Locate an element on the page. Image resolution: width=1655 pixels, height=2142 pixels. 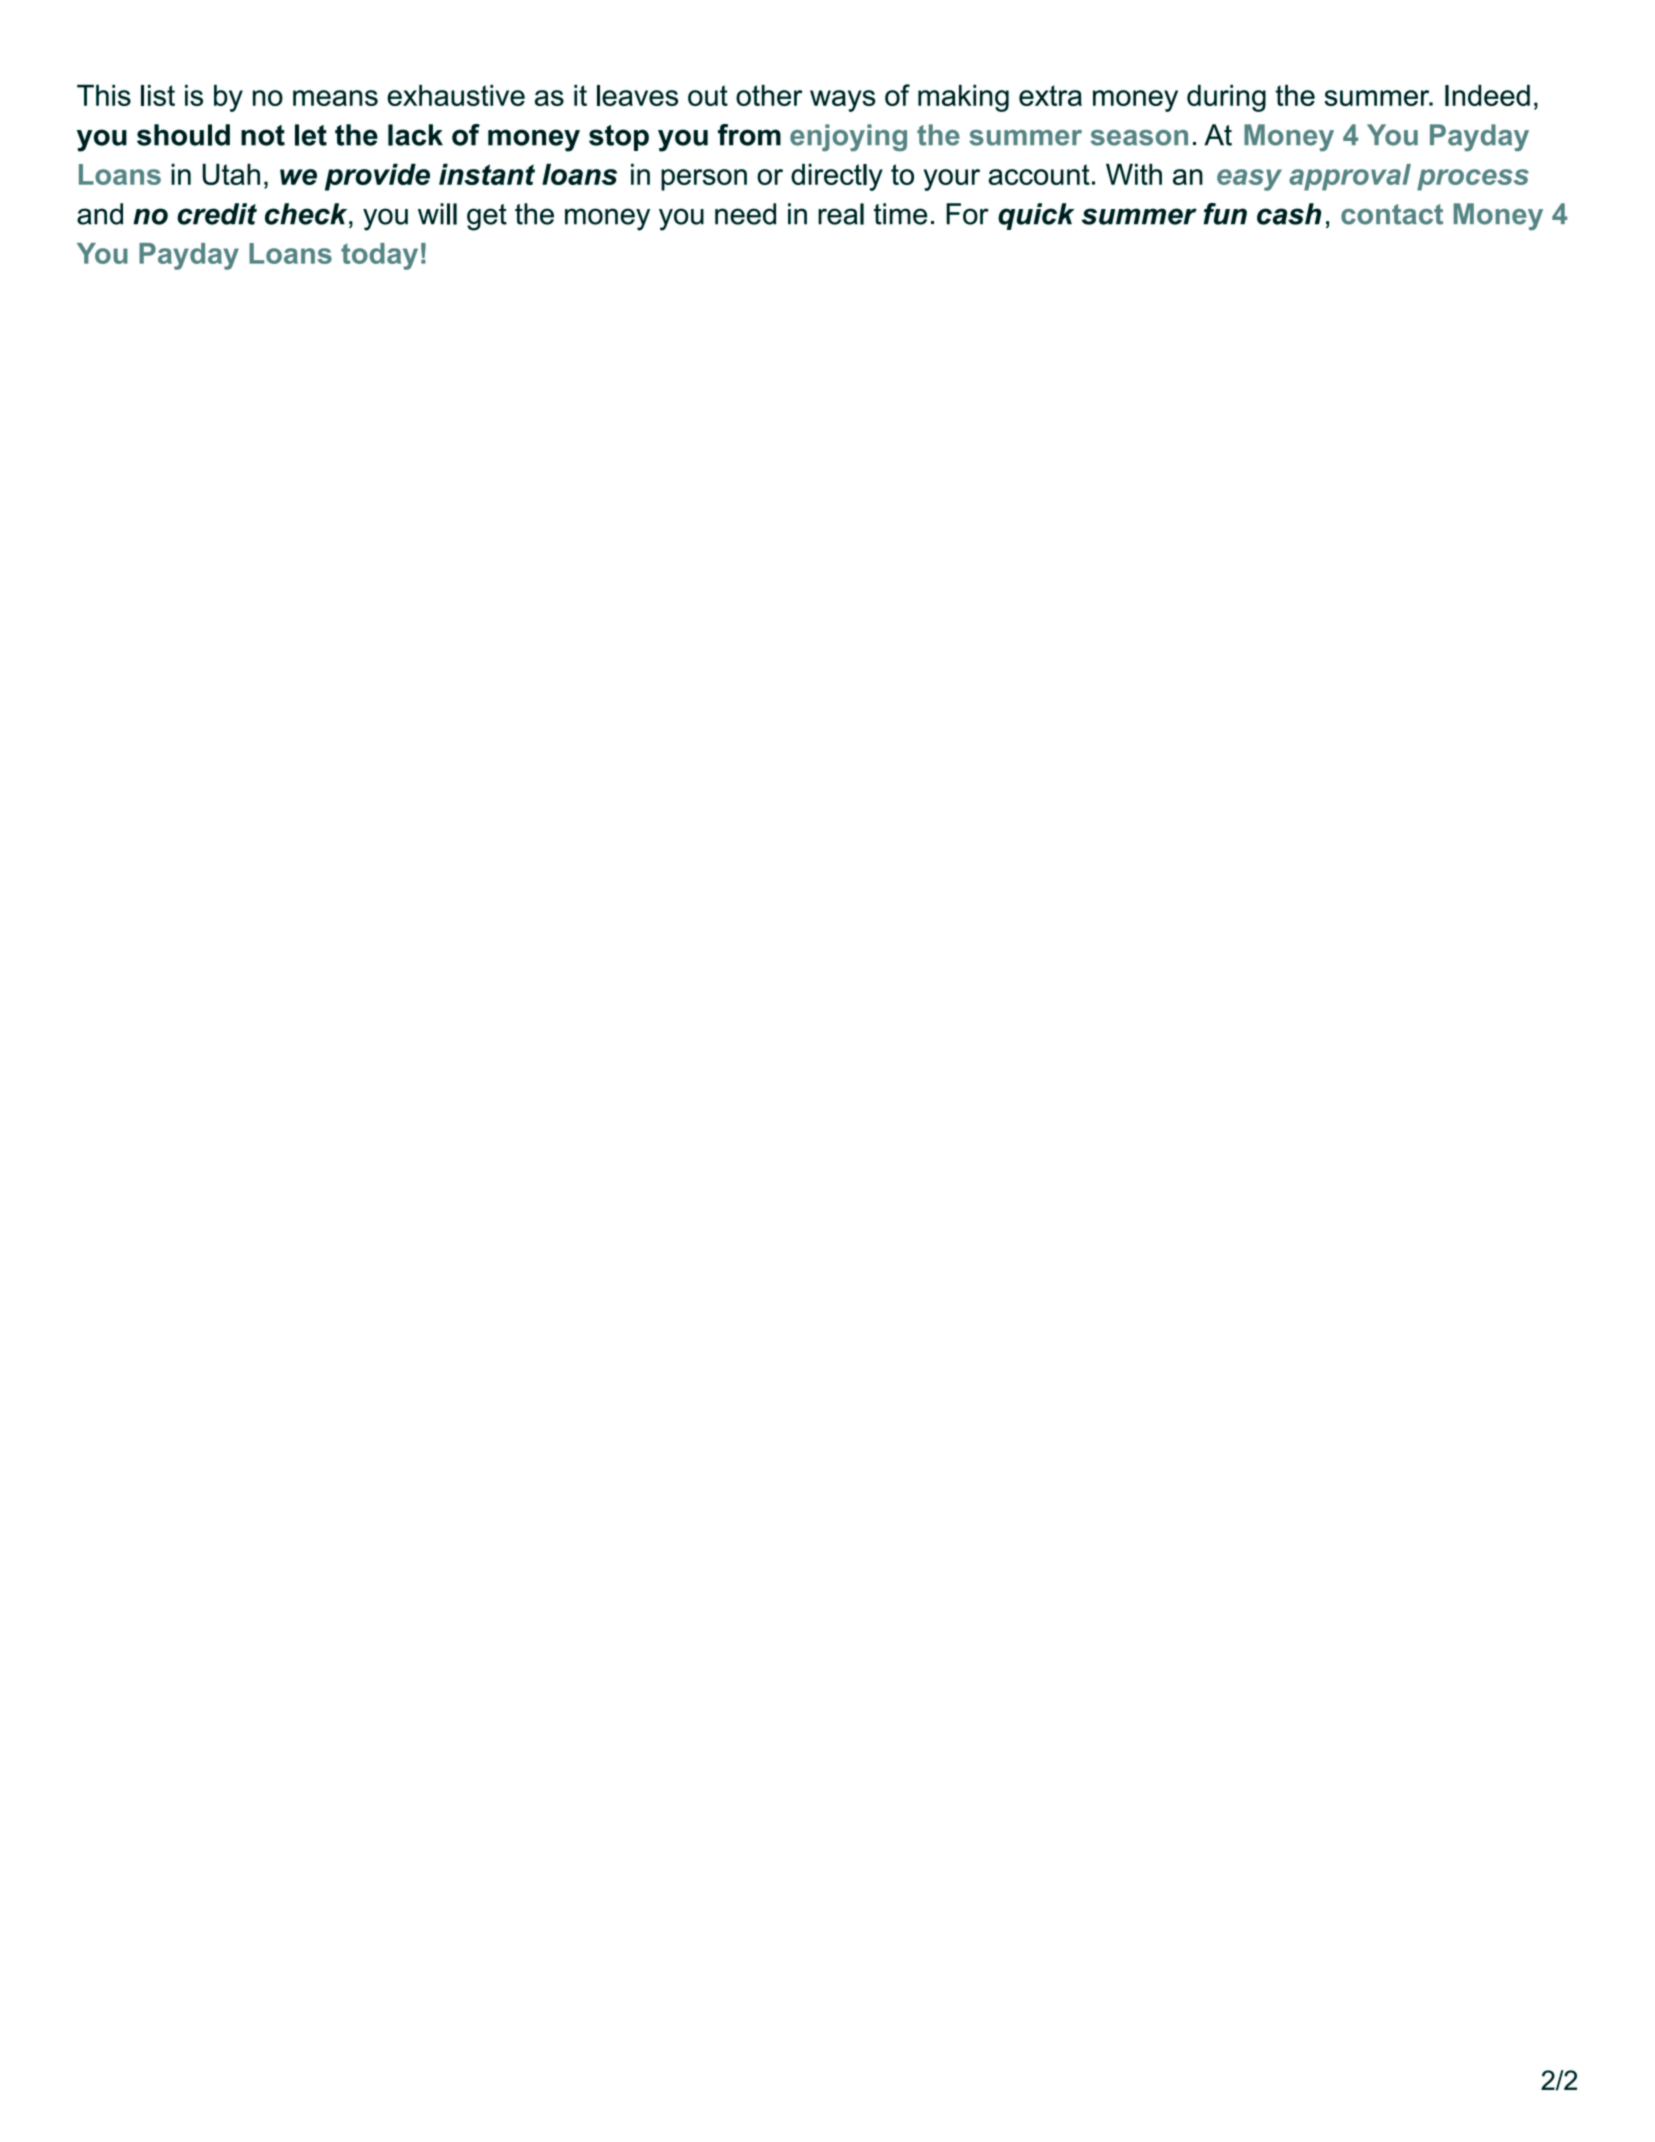
approval is located at coordinates (1350, 177).
